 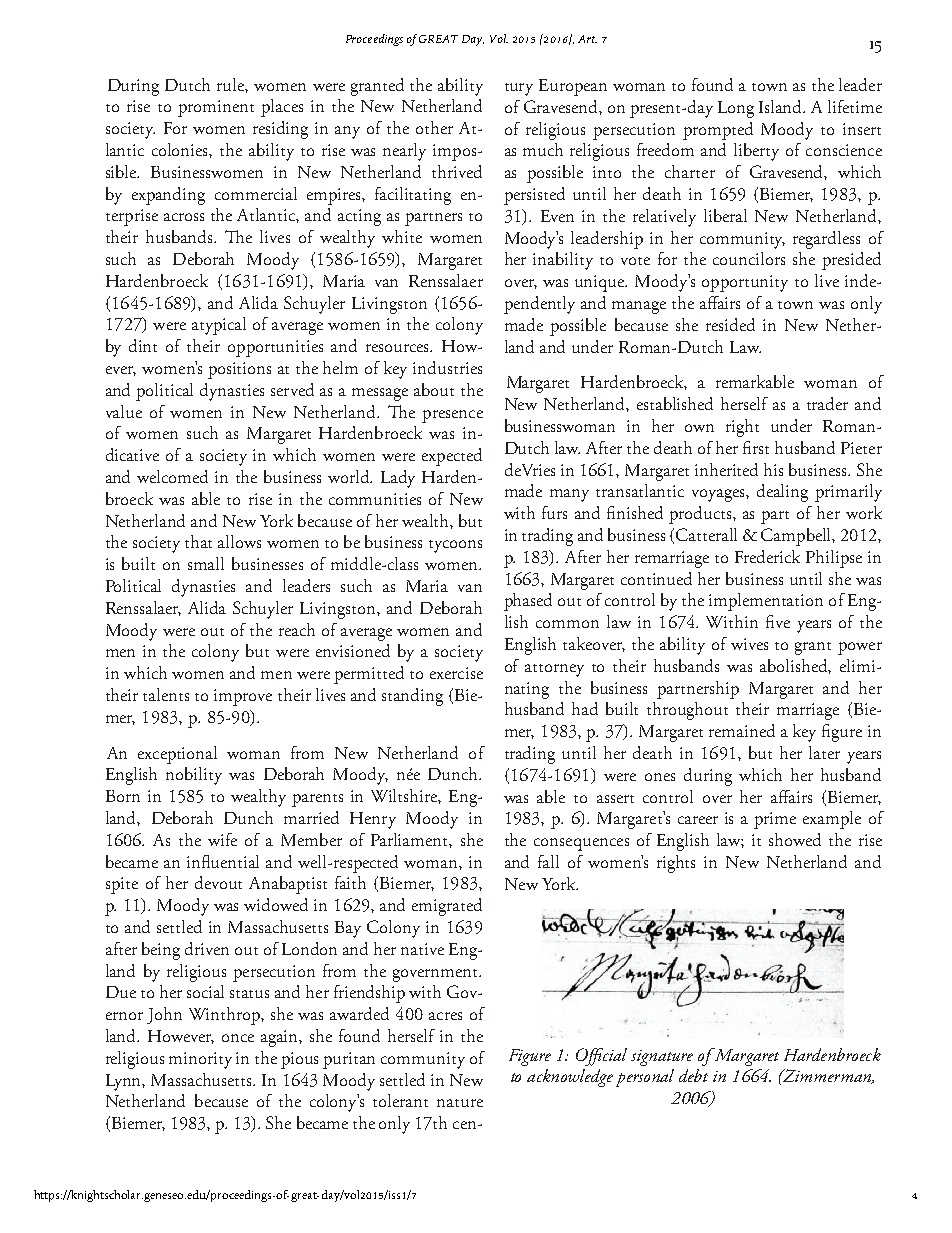 What do you see at coordinates (200, 1060) in the screenshot?
I see `minority` at bounding box center [200, 1060].
